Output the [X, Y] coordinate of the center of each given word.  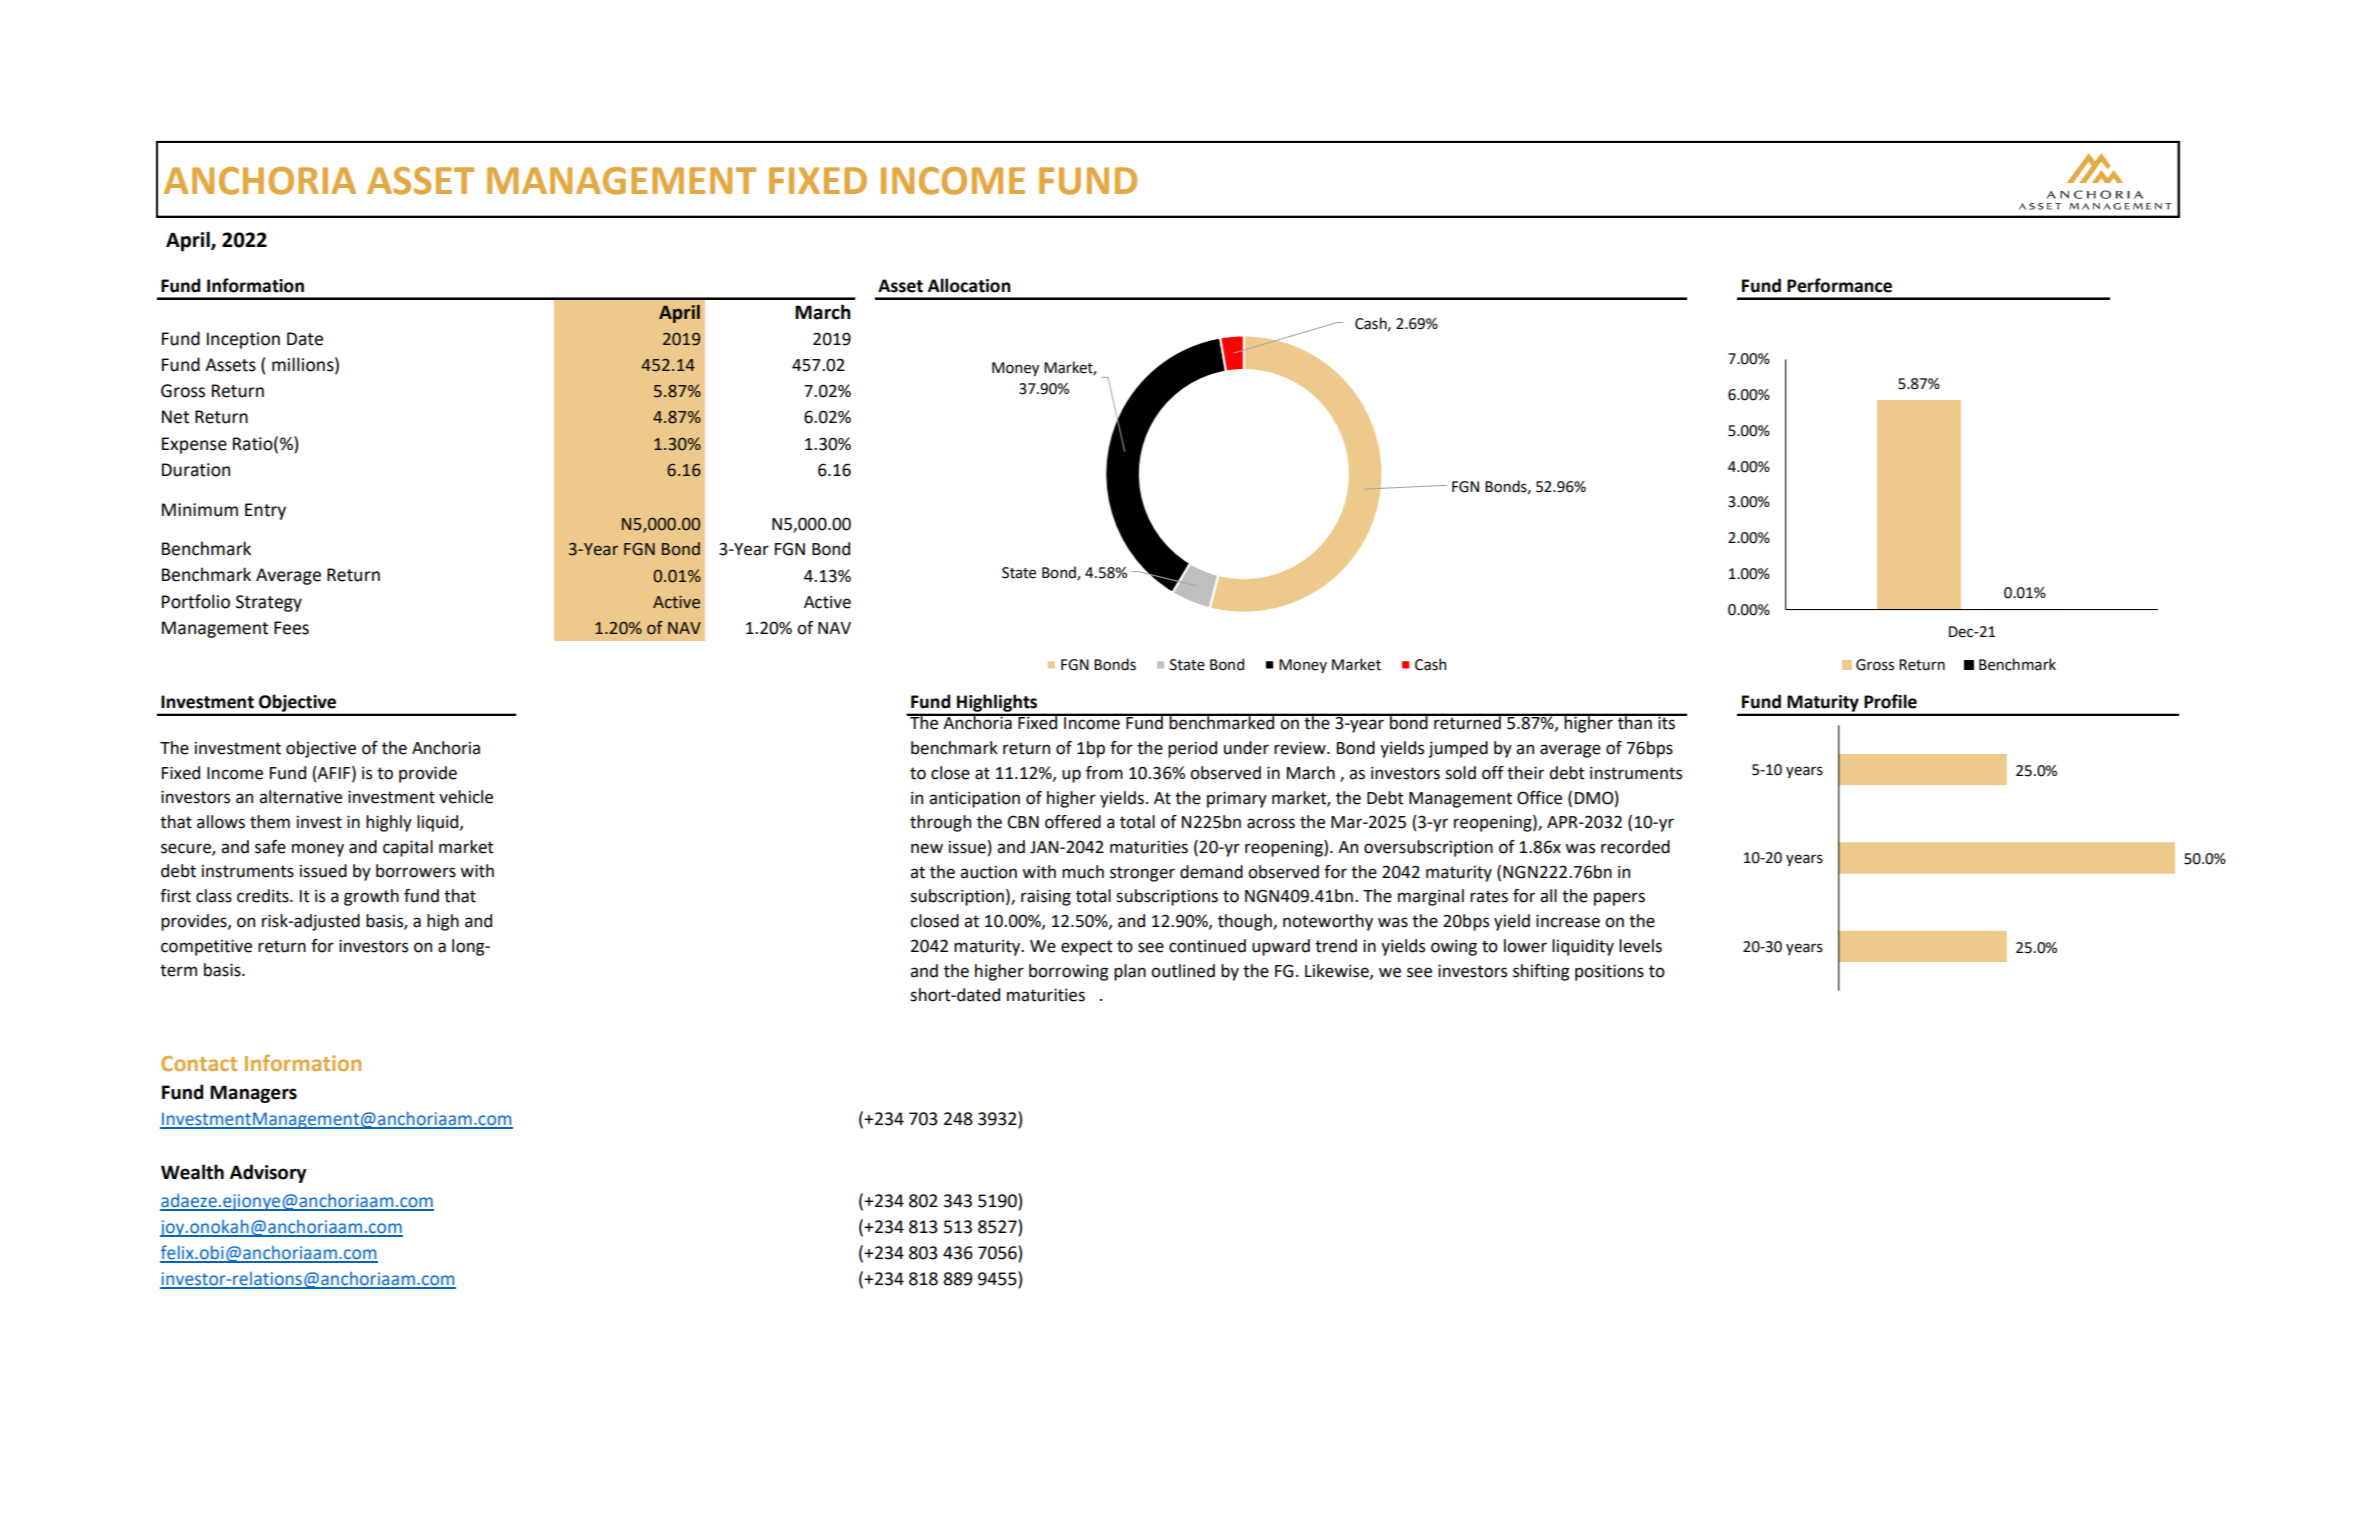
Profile [1890, 701]
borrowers [416, 871]
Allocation [969, 285]
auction [988, 872]
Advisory [268, 1173]
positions [1609, 972]
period [1192, 749]
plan [1130, 972]
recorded [1635, 847]
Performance [1839, 285]
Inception [243, 340]
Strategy [269, 603]
